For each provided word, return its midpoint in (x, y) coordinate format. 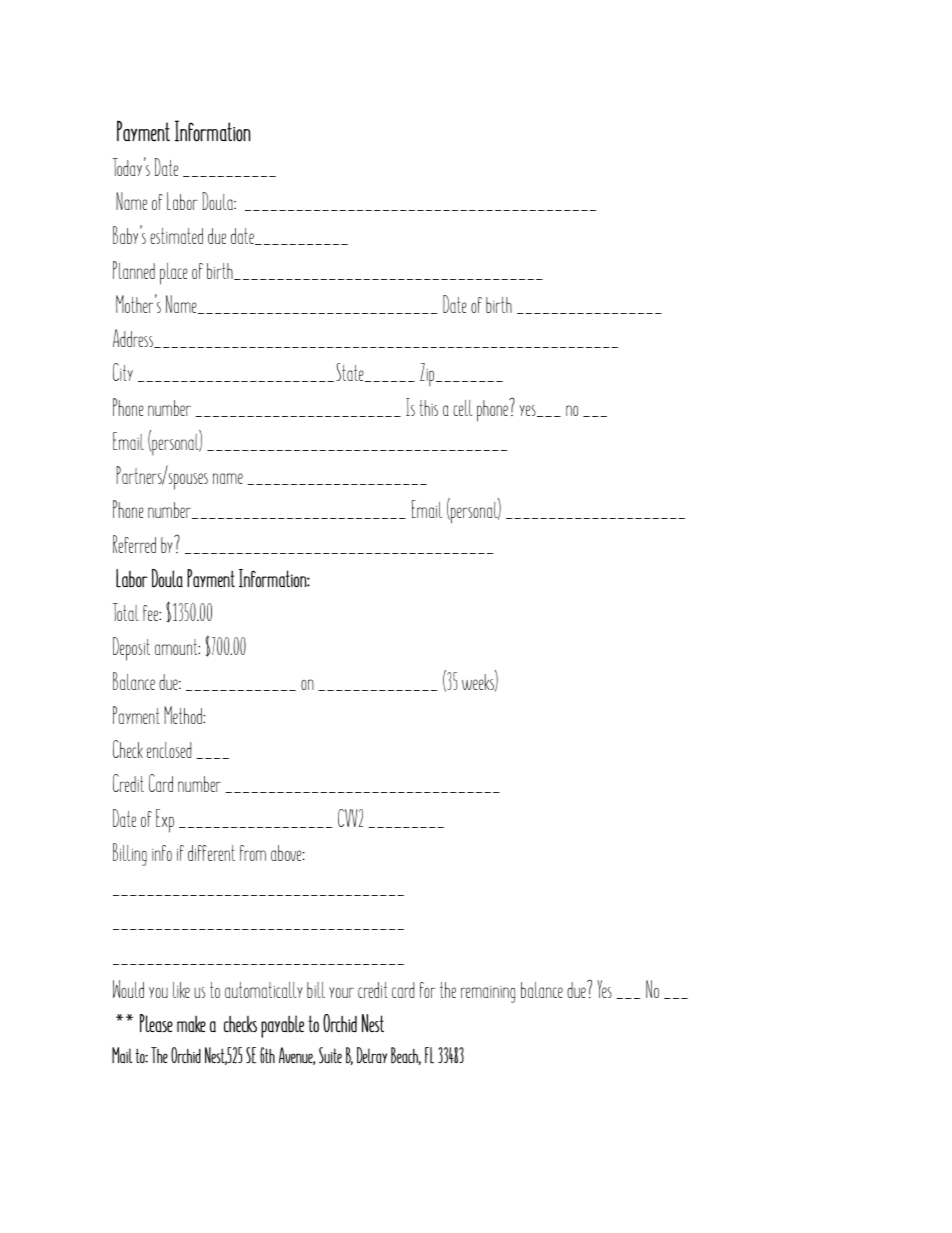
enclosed (169, 750)
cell (462, 408)
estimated (176, 236)
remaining (488, 994)
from (253, 853)
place (174, 274)
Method (184, 715)
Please (156, 1023)
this (428, 408)
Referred (134, 544)
